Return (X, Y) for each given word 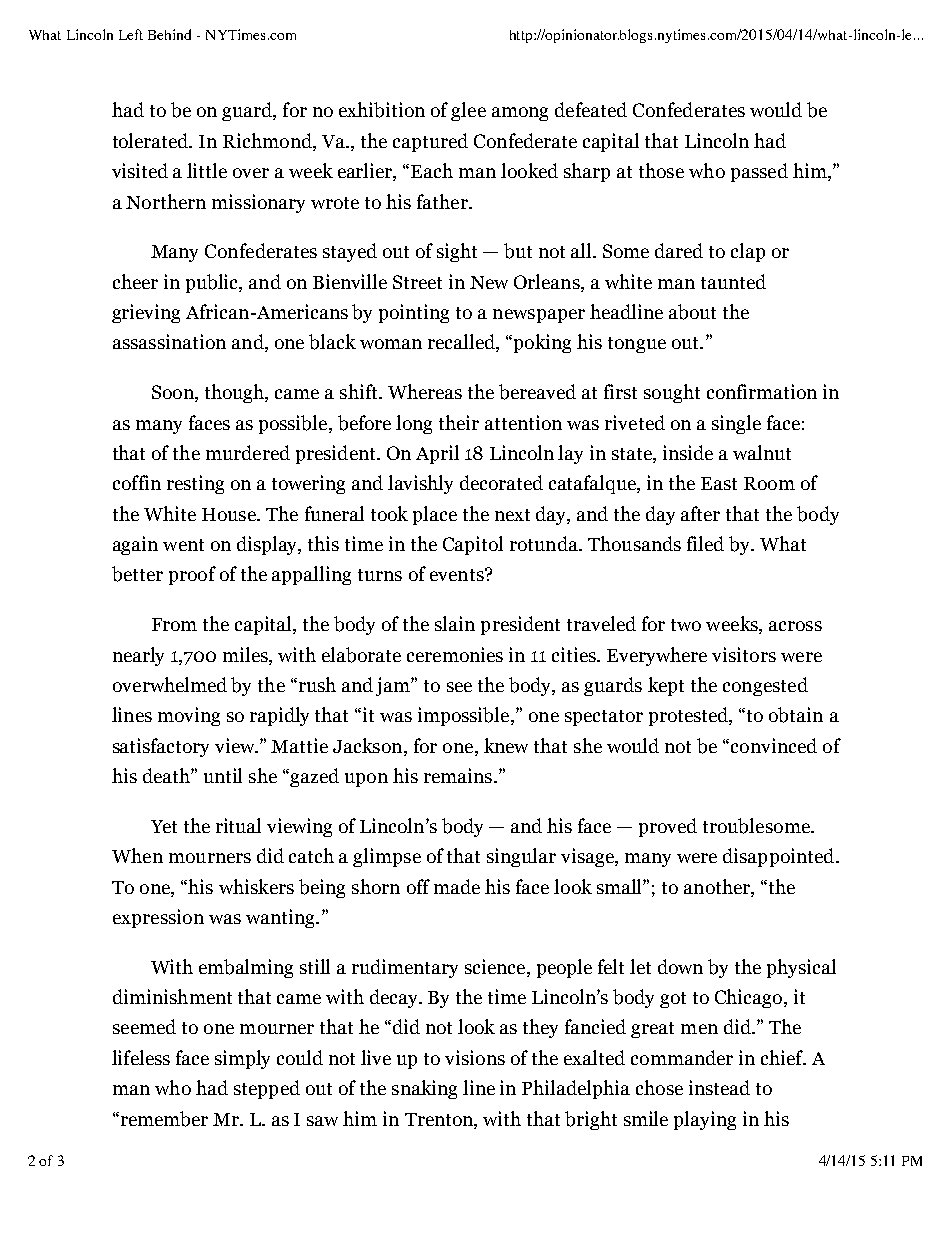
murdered (248, 452)
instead (719, 1087)
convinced (774, 745)
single (736, 424)
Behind (169, 34)
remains (458, 775)
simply (242, 1059)
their (459, 422)
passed (759, 172)
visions (475, 1057)
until (223, 775)
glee (468, 111)
